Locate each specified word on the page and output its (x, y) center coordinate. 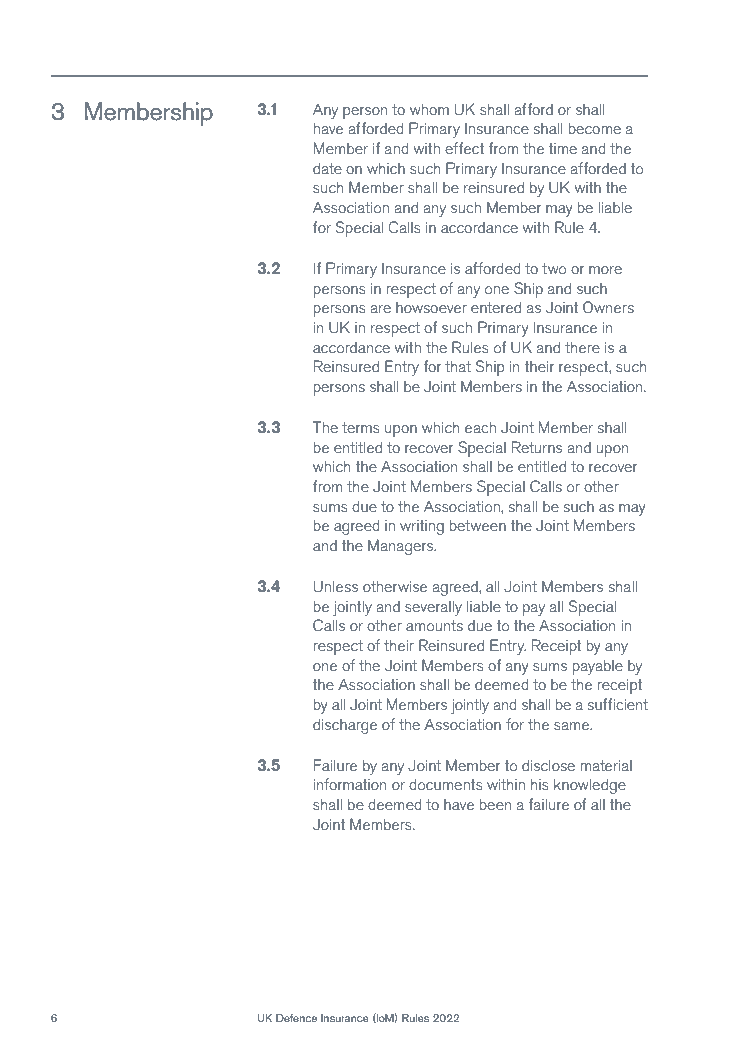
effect (464, 148)
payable (598, 667)
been (496, 804)
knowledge (590, 786)
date (327, 168)
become (595, 128)
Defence (296, 1018)
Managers (402, 547)
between (478, 525)
